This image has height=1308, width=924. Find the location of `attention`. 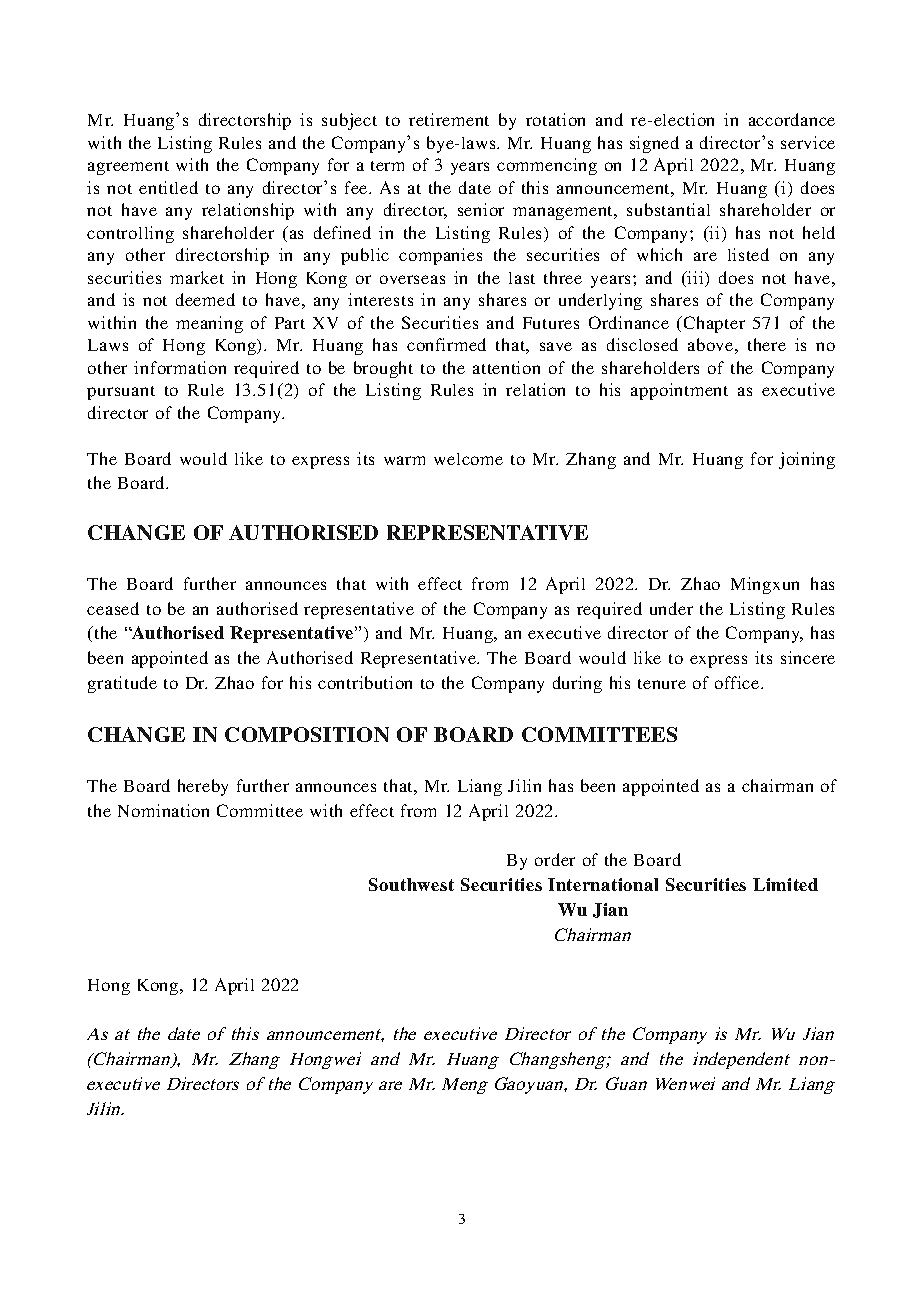

attention is located at coordinates (506, 367).
